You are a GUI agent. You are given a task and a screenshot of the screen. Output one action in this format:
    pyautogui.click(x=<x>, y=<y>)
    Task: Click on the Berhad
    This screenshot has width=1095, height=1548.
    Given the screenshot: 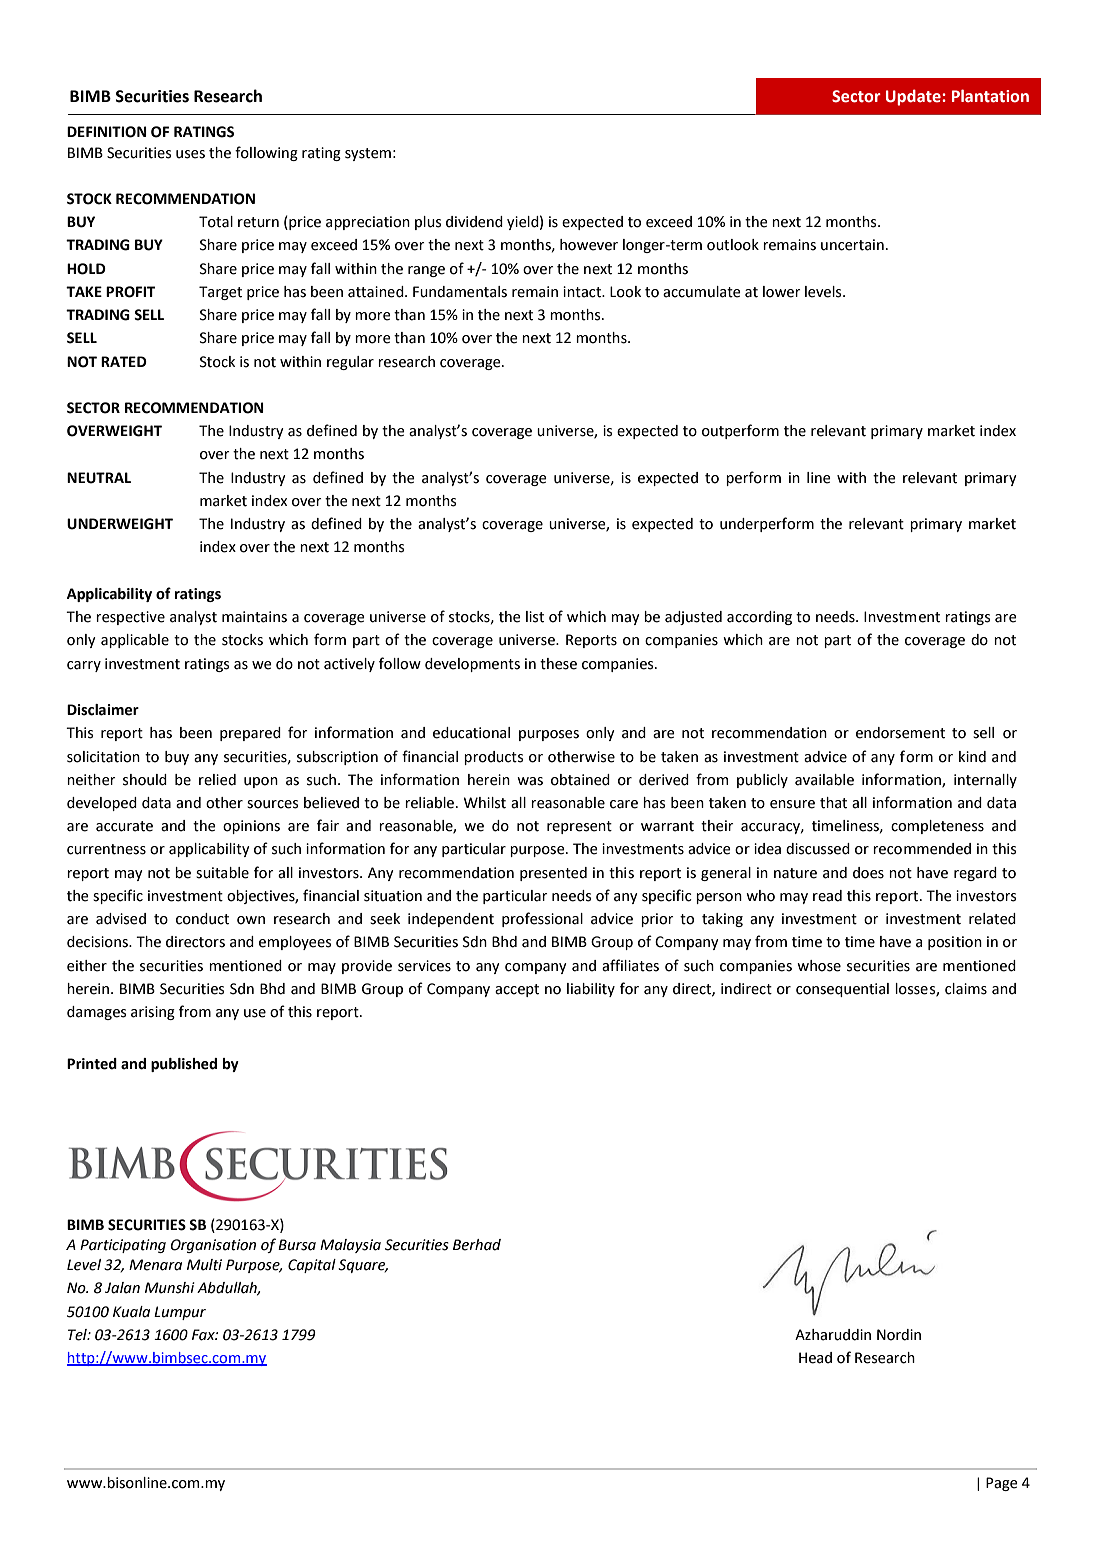 What is the action you would take?
    pyautogui.click(x=477, y=1245)
